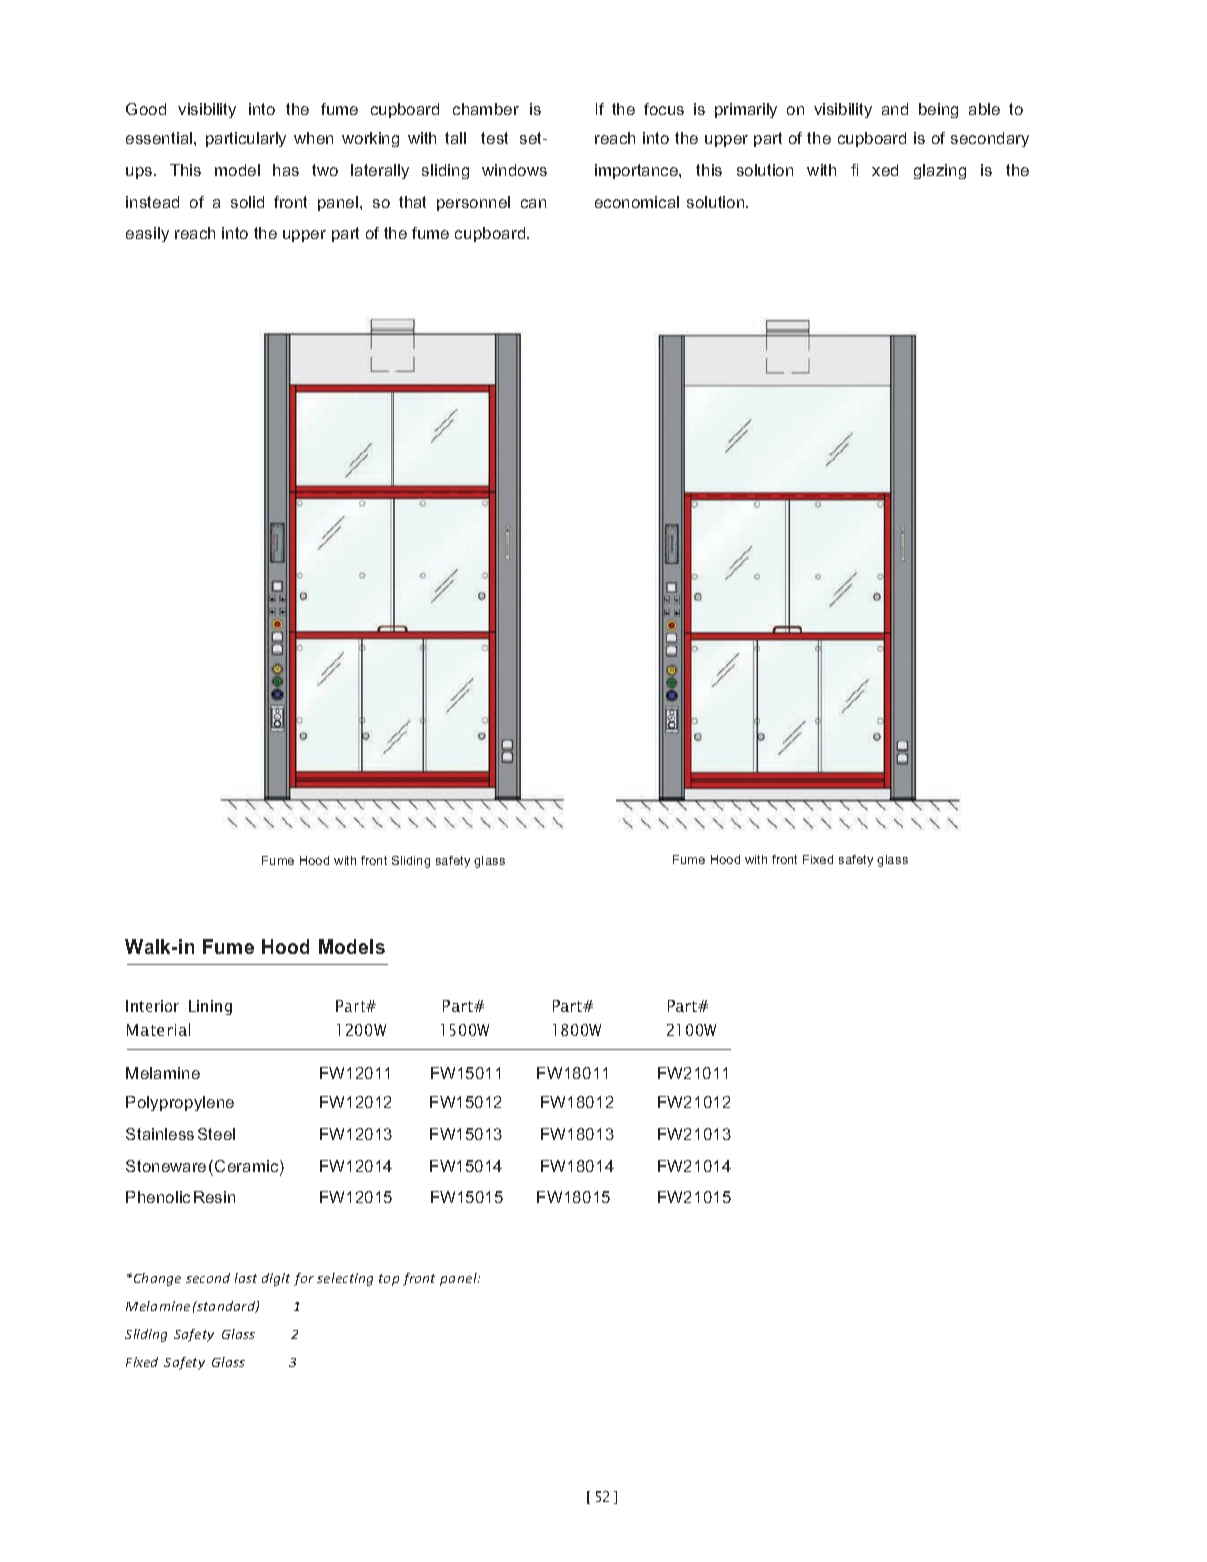  I want to click on glazing, so click(940, 171).
